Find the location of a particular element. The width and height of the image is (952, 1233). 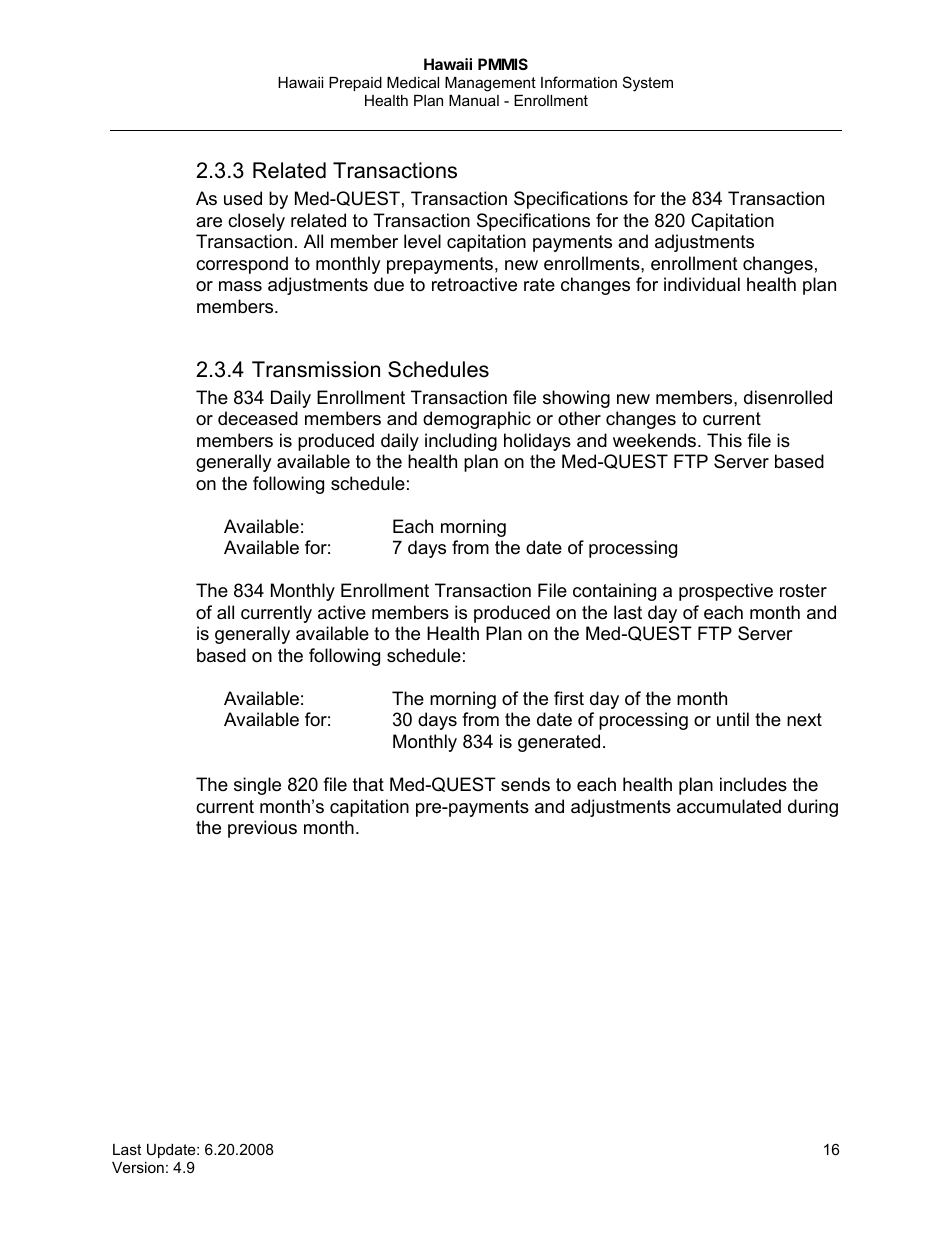

System is located at coordinates (648, 84).
